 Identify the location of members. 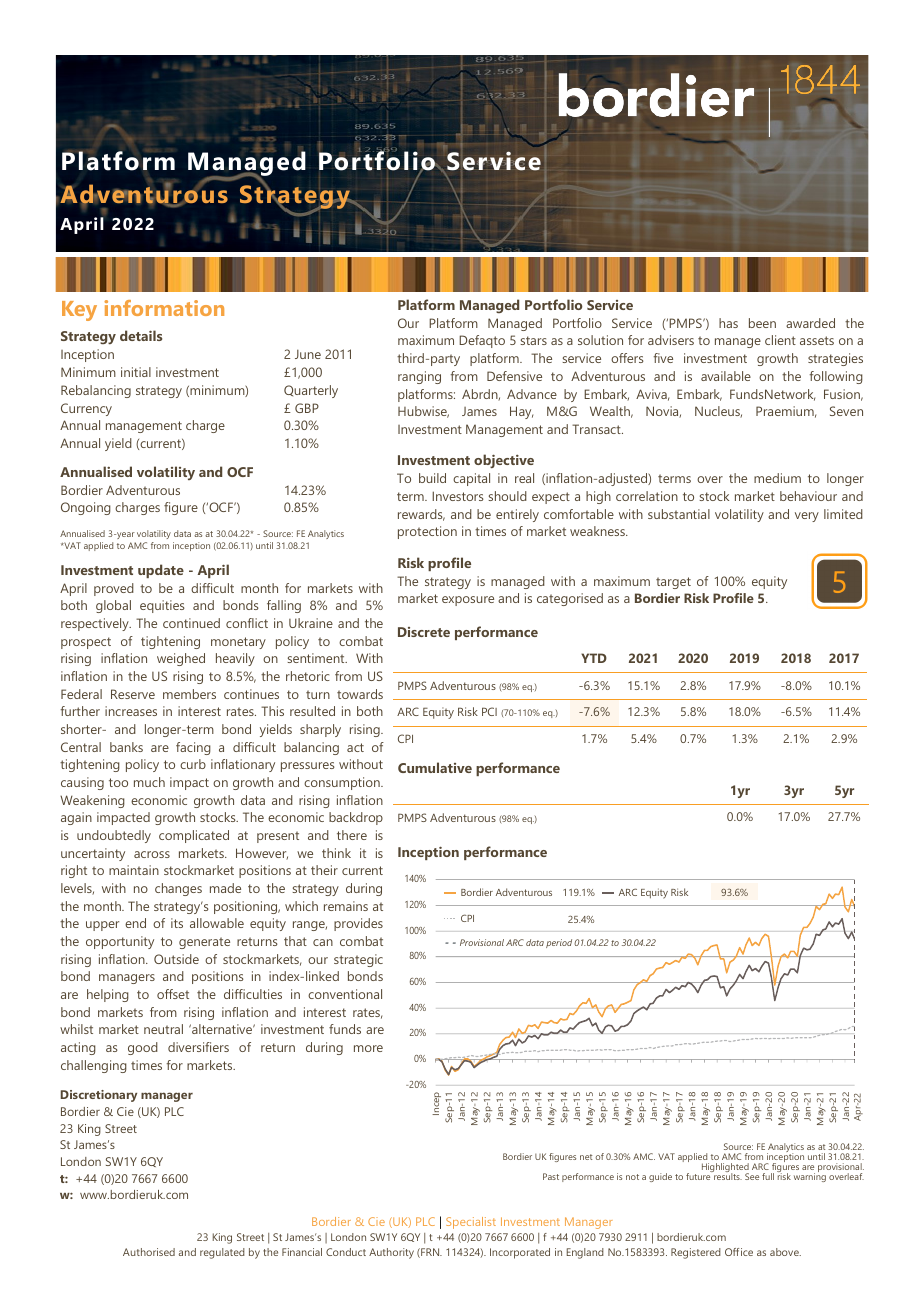
(189, 694).
